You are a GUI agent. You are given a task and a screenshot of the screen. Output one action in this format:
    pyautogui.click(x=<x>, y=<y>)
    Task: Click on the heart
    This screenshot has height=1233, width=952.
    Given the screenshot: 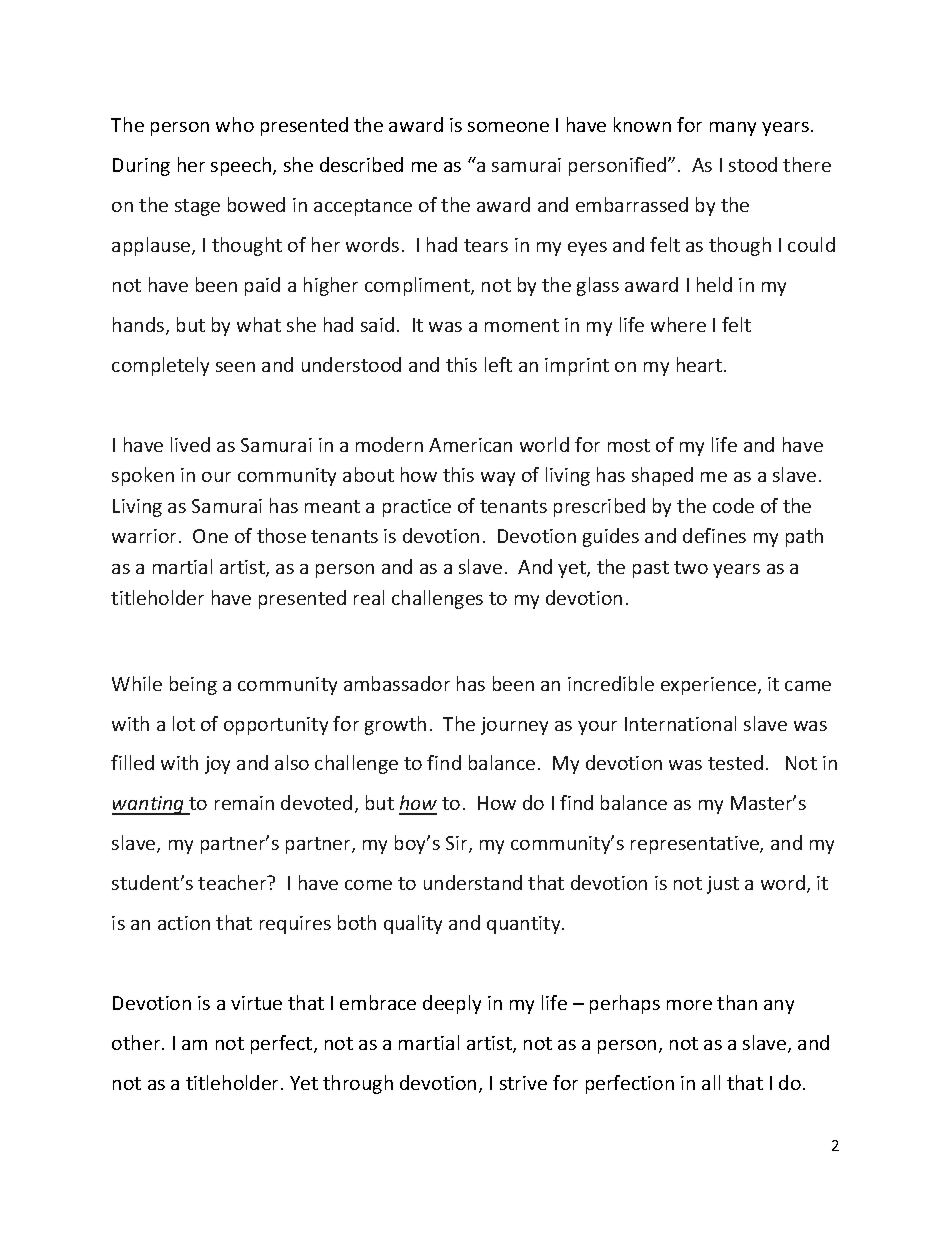 What is the action you would take?
    pyautogui.click(x=701, y=364)
